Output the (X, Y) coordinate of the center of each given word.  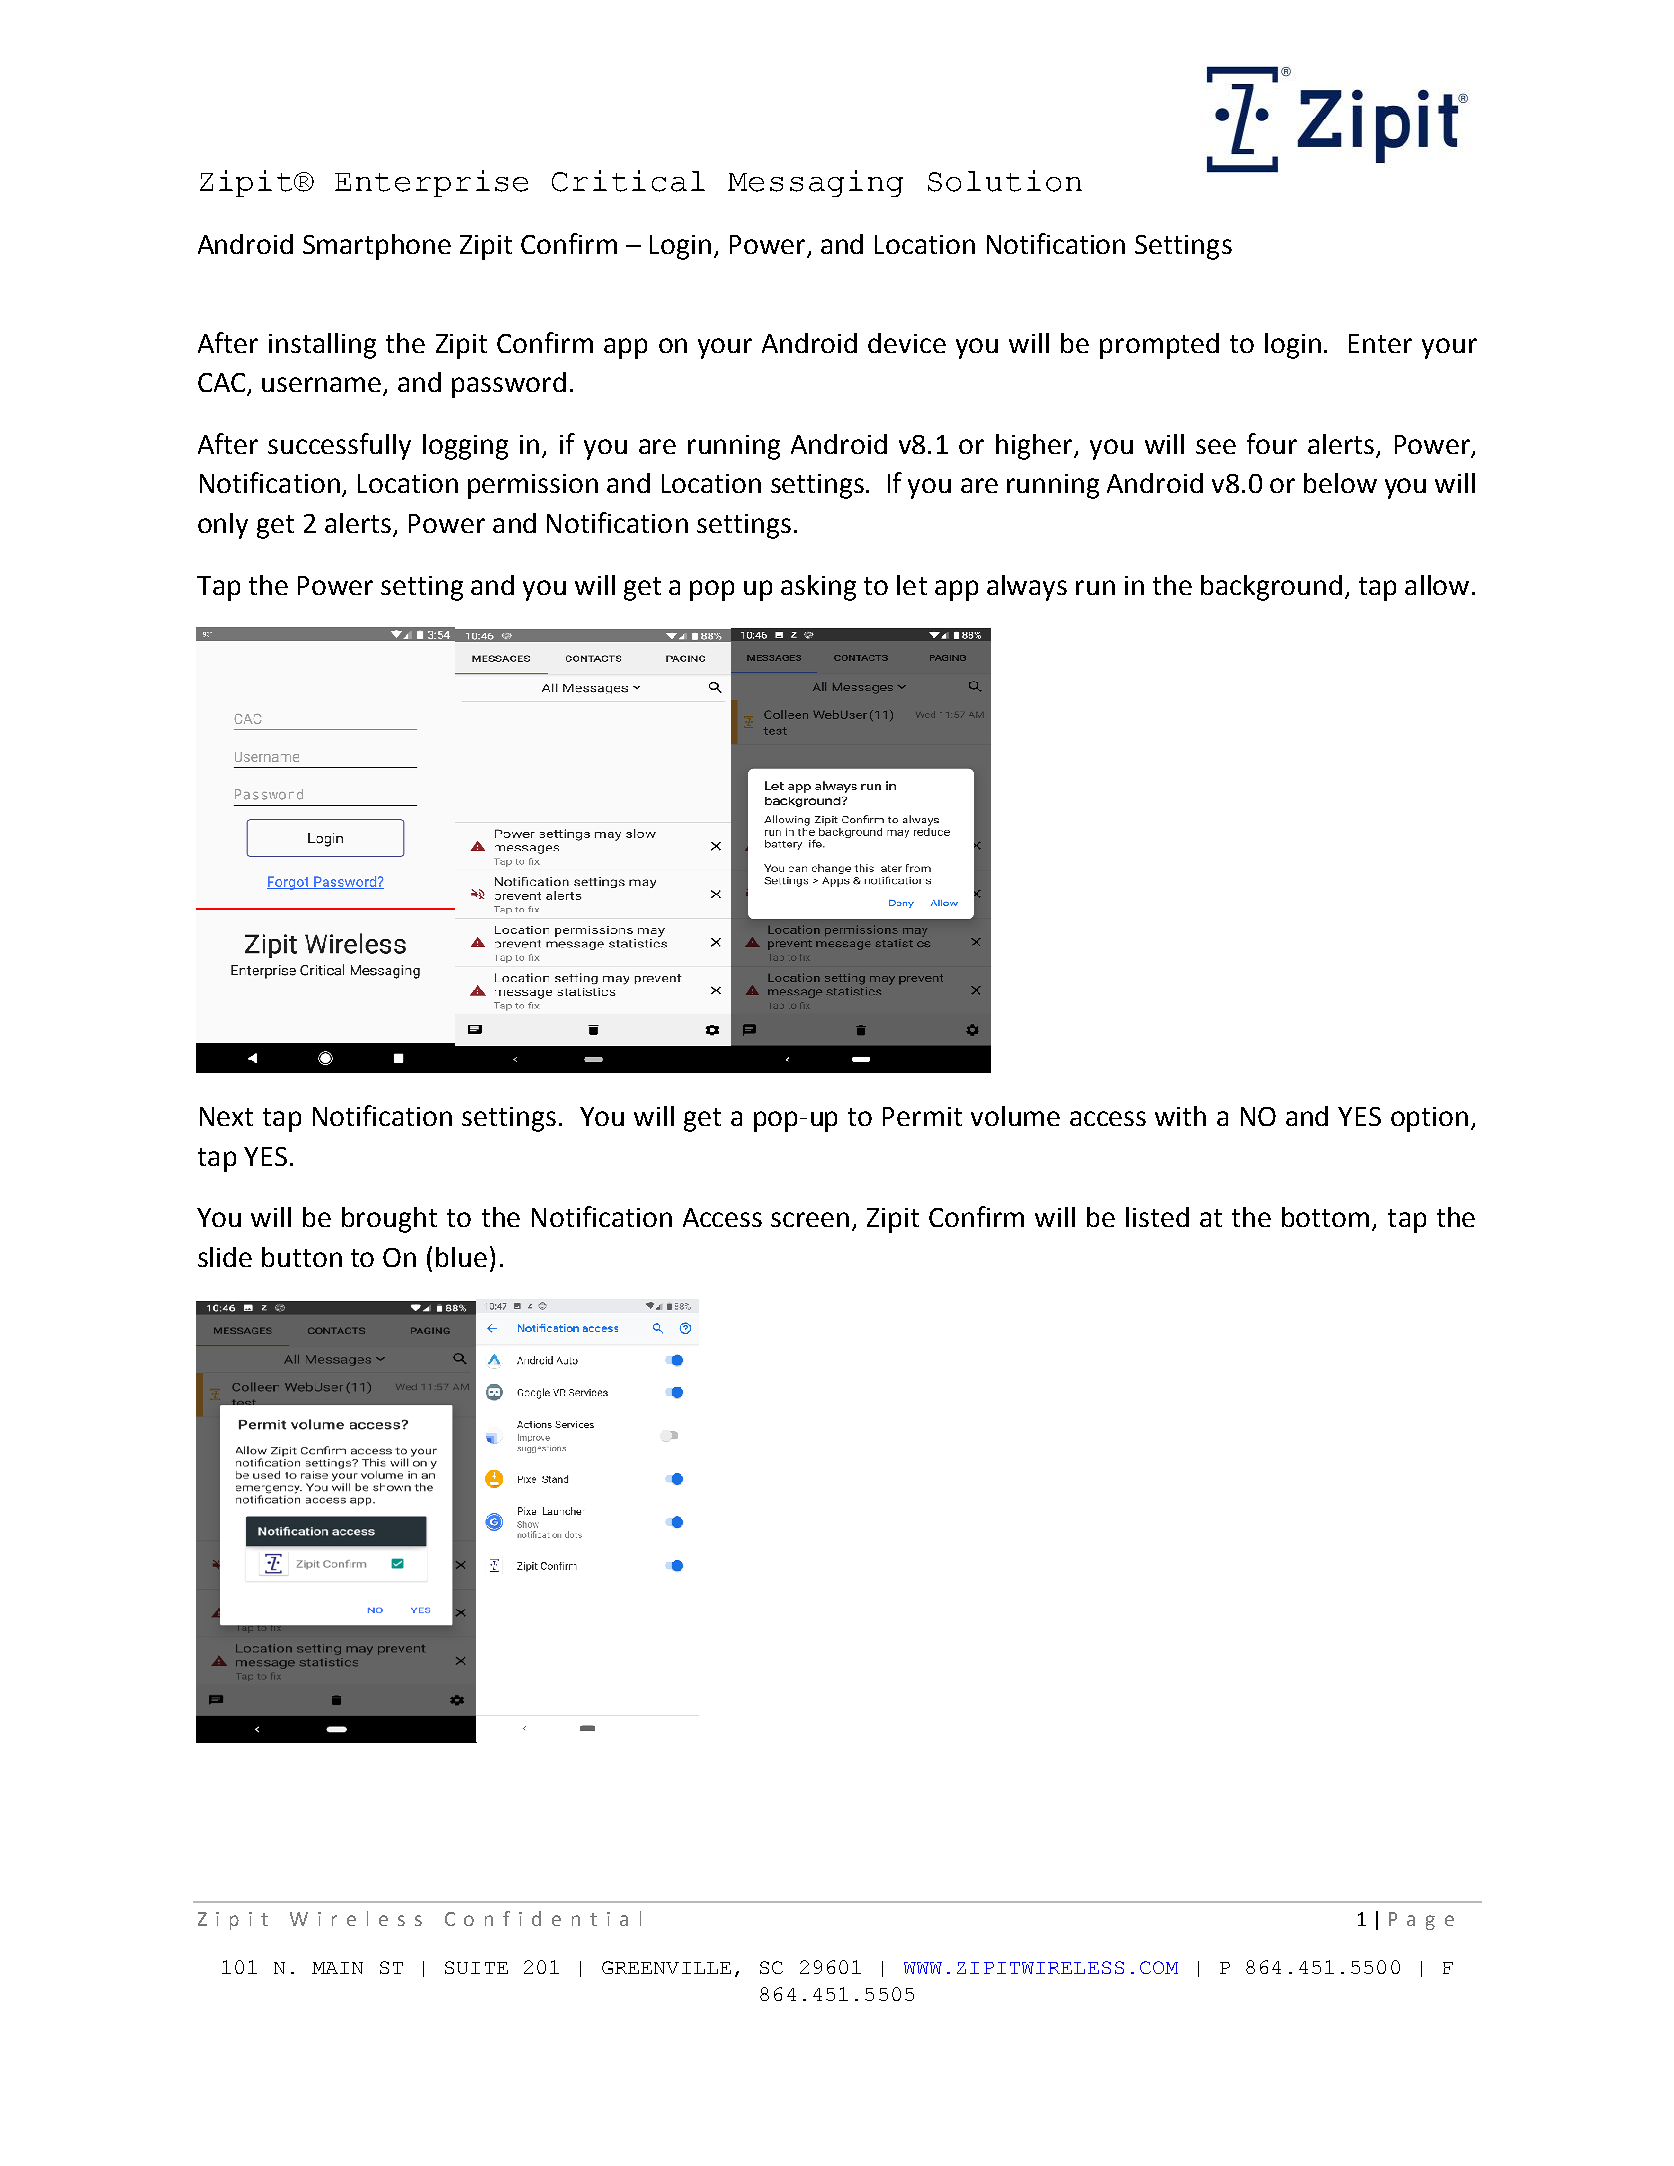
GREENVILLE (666, 1967)
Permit (922, 1116)
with (1180, 1116)
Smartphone (377, 247)
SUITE (476, 1967)
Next (226, 1116)
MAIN (337, 1968)
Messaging (815, 183)
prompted (1159, 346)
